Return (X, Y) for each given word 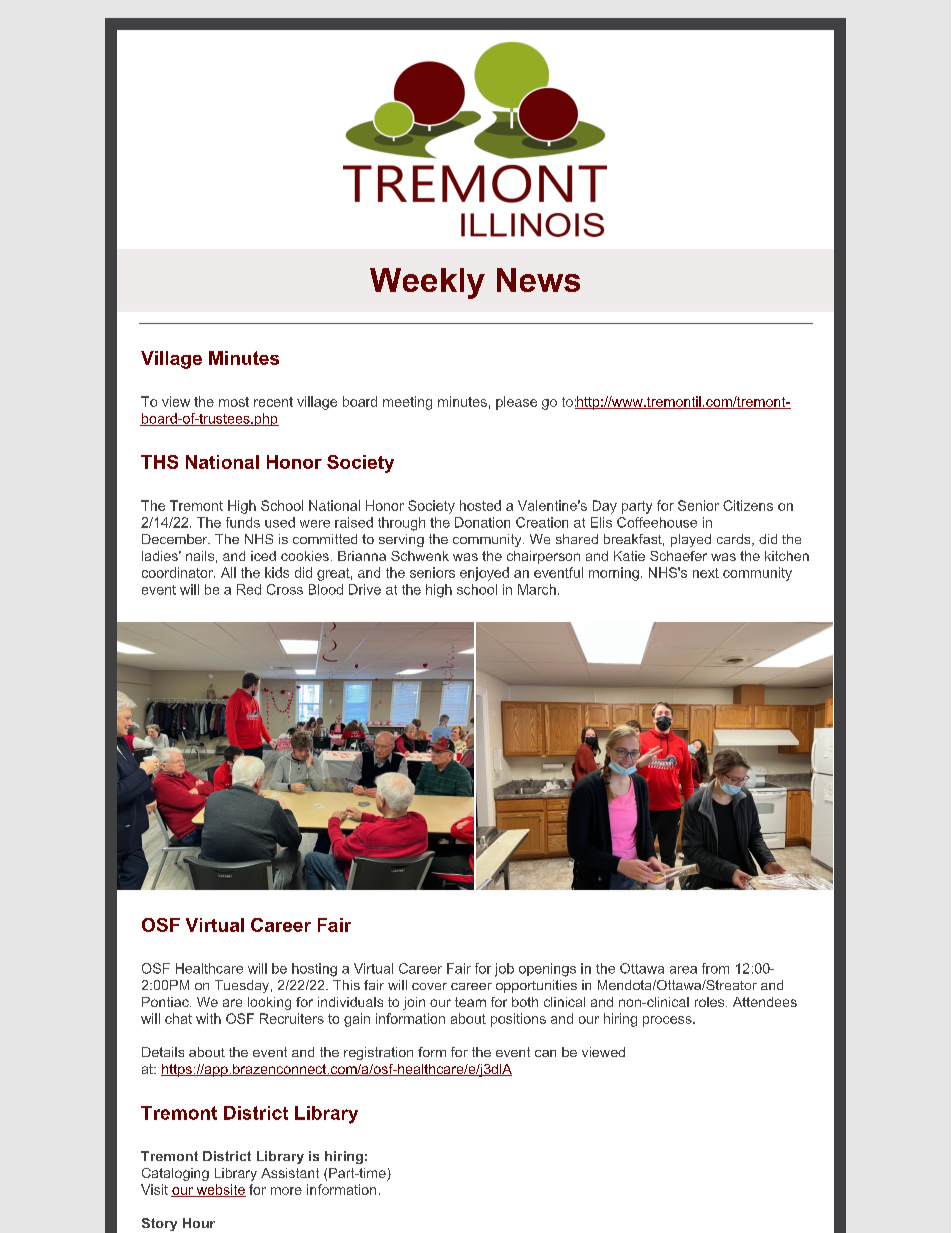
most (234, 402)
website (220, 1190)
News (538, 280)
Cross (285, 589)
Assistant (290, 1173)
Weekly (427, 283)
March (537, 589)
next (706, 573)
